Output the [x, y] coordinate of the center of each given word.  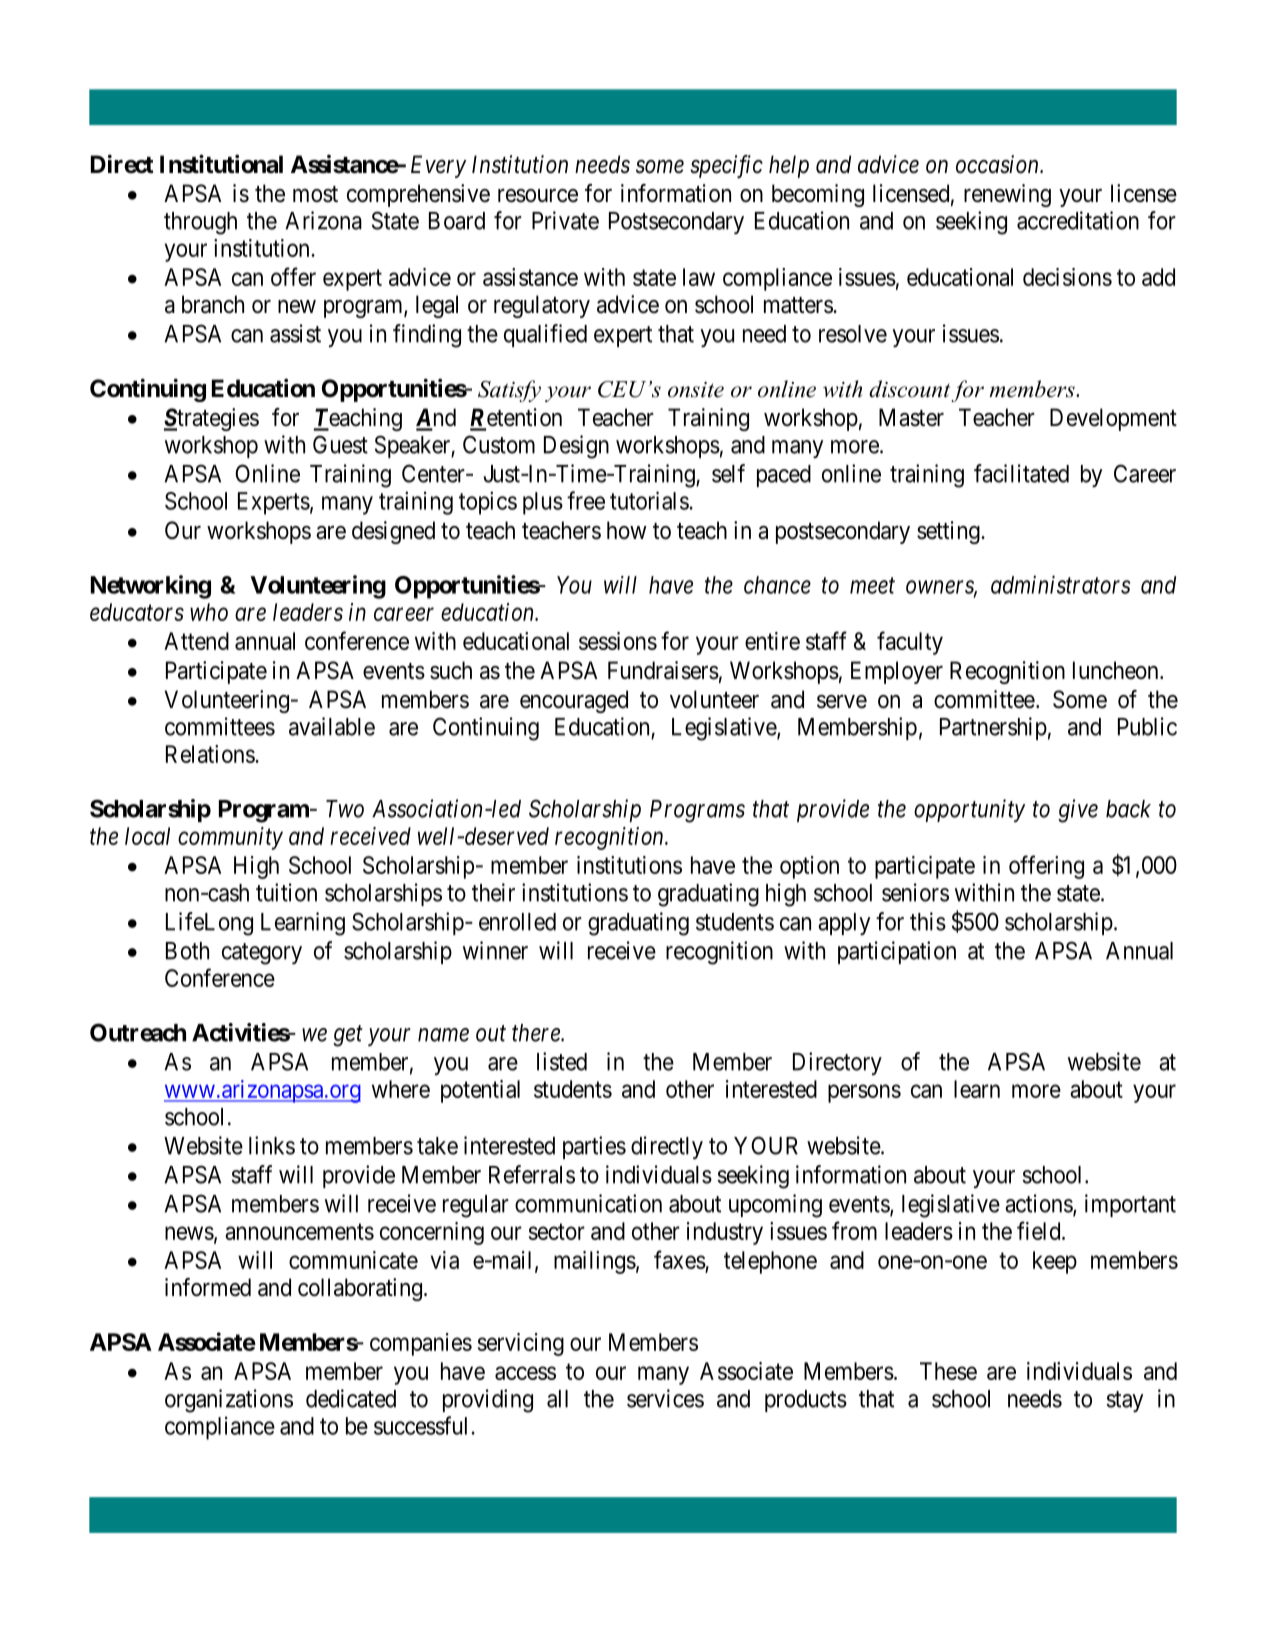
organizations [229, 1401]
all [557, 1399]
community [230, 838]
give [1078, 811]
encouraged [574, 701]
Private [565, 220]
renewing [1007, 195]
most [315, 194]
